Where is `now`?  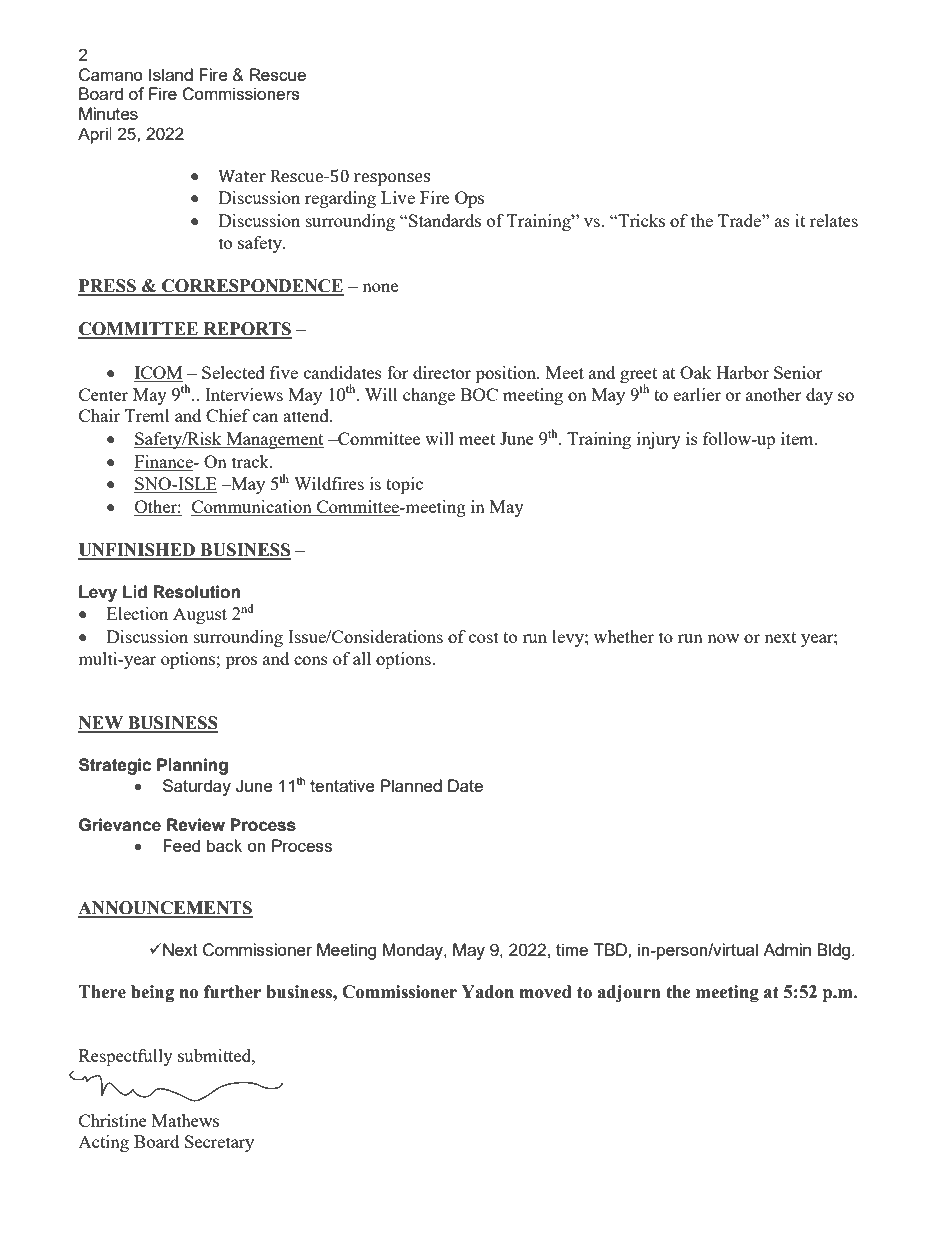
now is located at coordinates (723, 638).
